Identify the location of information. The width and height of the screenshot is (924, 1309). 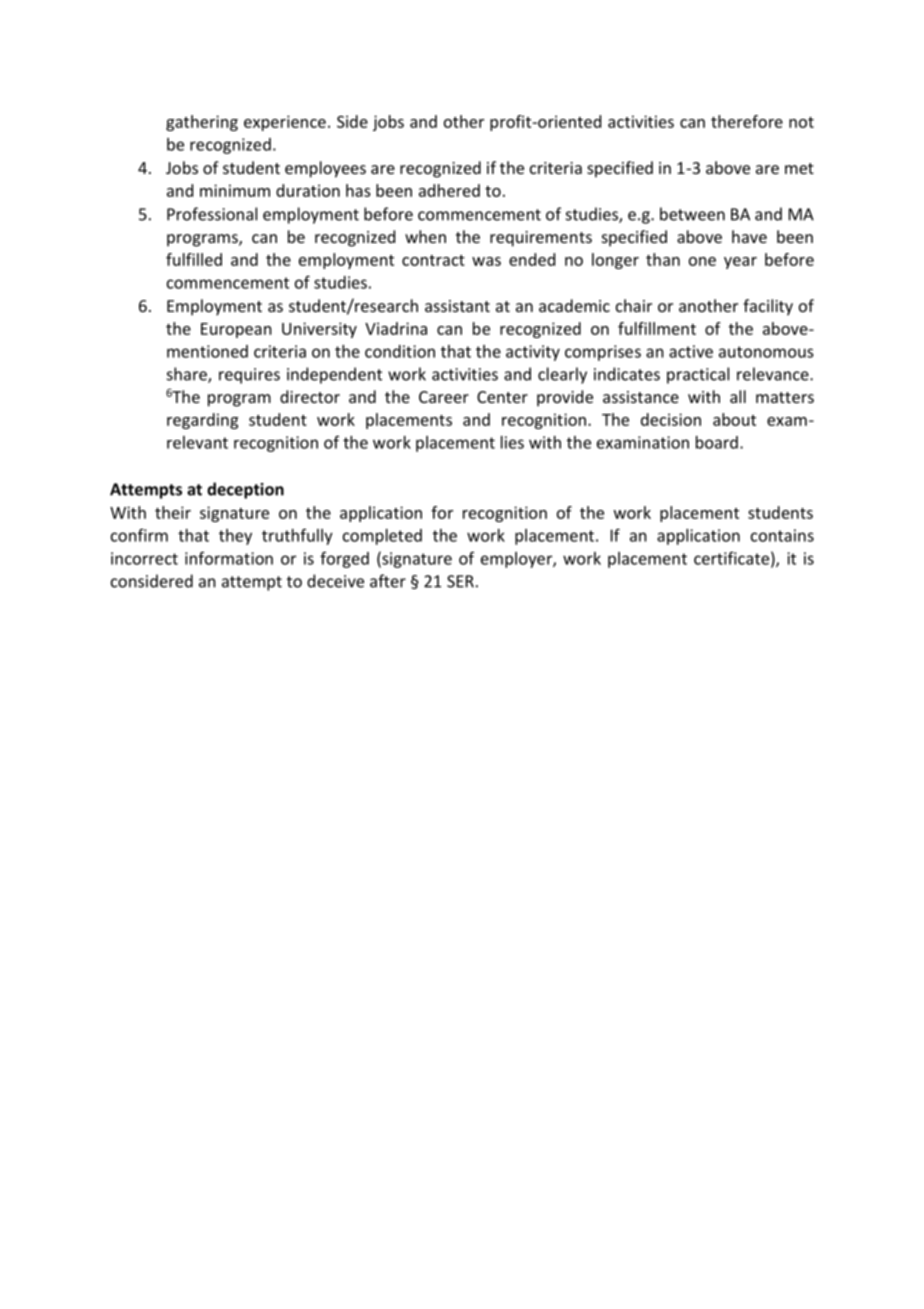
(229, 558).
